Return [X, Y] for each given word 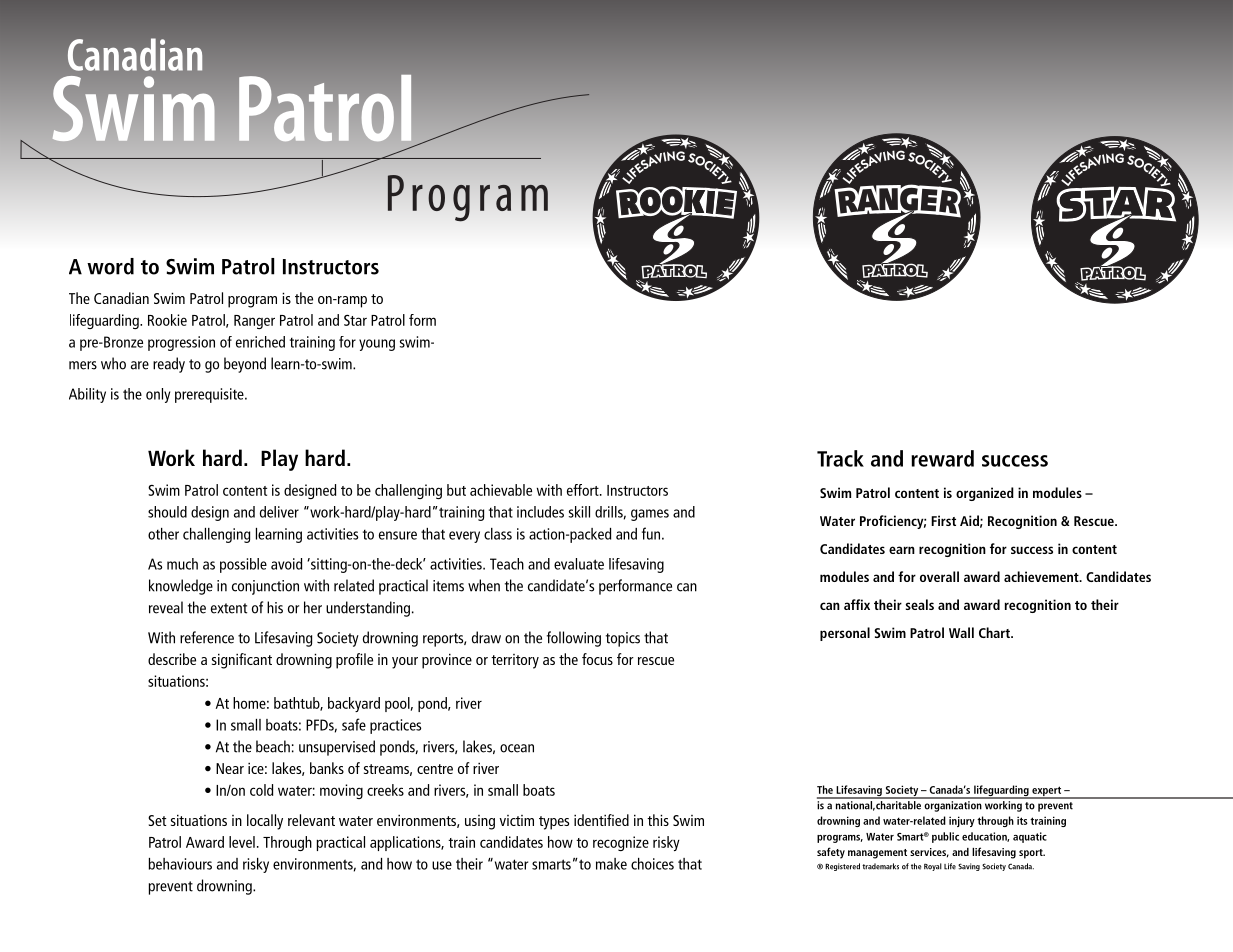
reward [942, 458]
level [242, 842]
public [945, 837]
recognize [621, 843]
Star [355, 320]
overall [939, 576]
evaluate [579, 564]
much [182, 564]
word [110, 266]
